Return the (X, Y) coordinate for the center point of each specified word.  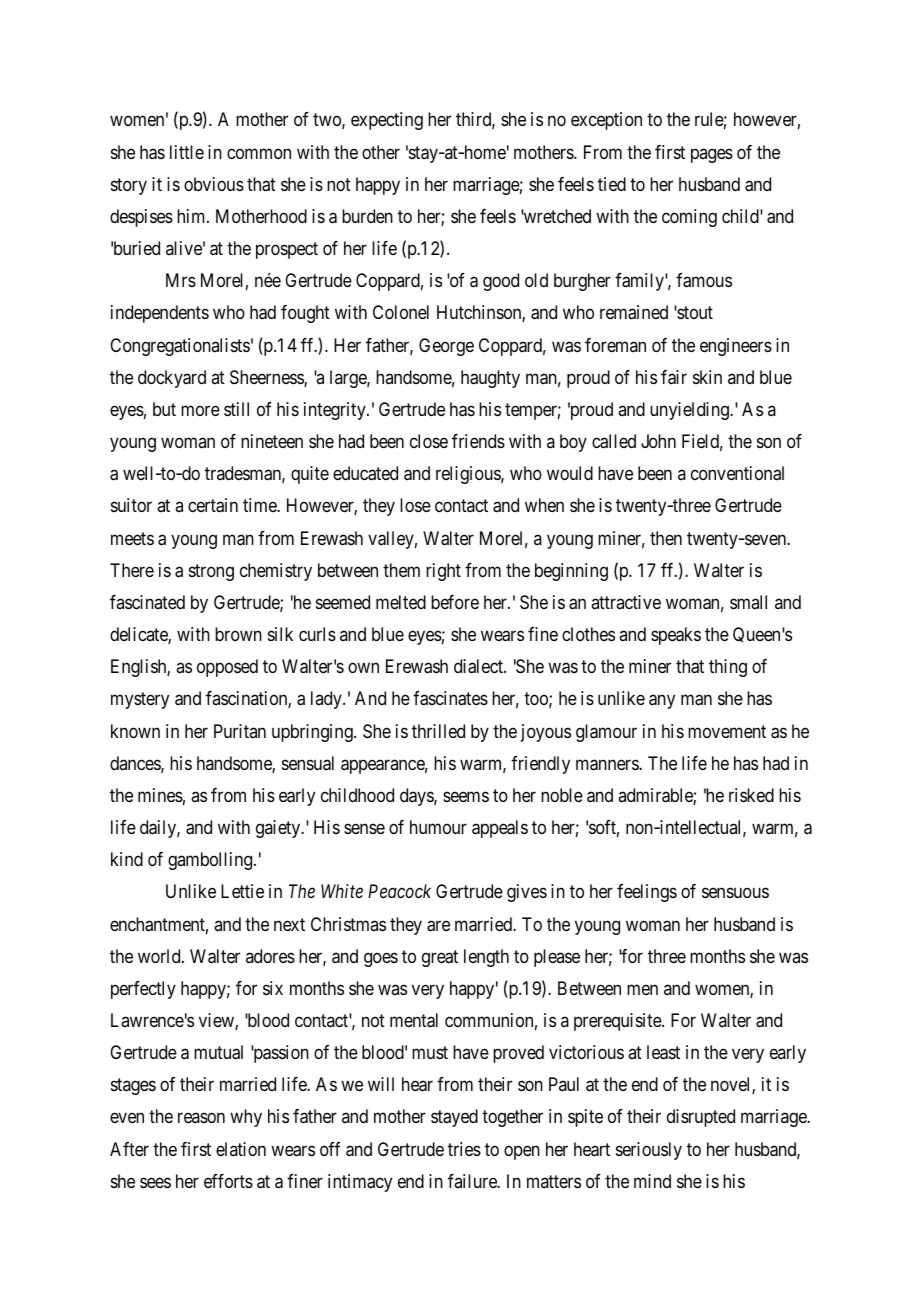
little (187, 152)
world (160, 956)
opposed (227, 668)
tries (464, 1149)
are (438, 926)
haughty (490, 379)
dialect (479, 666)
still (236, 409)
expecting (387, 121)
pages (712, 155)
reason (201, 1118)
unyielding (690, 411)
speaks (676, 636)
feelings (647, 893)
